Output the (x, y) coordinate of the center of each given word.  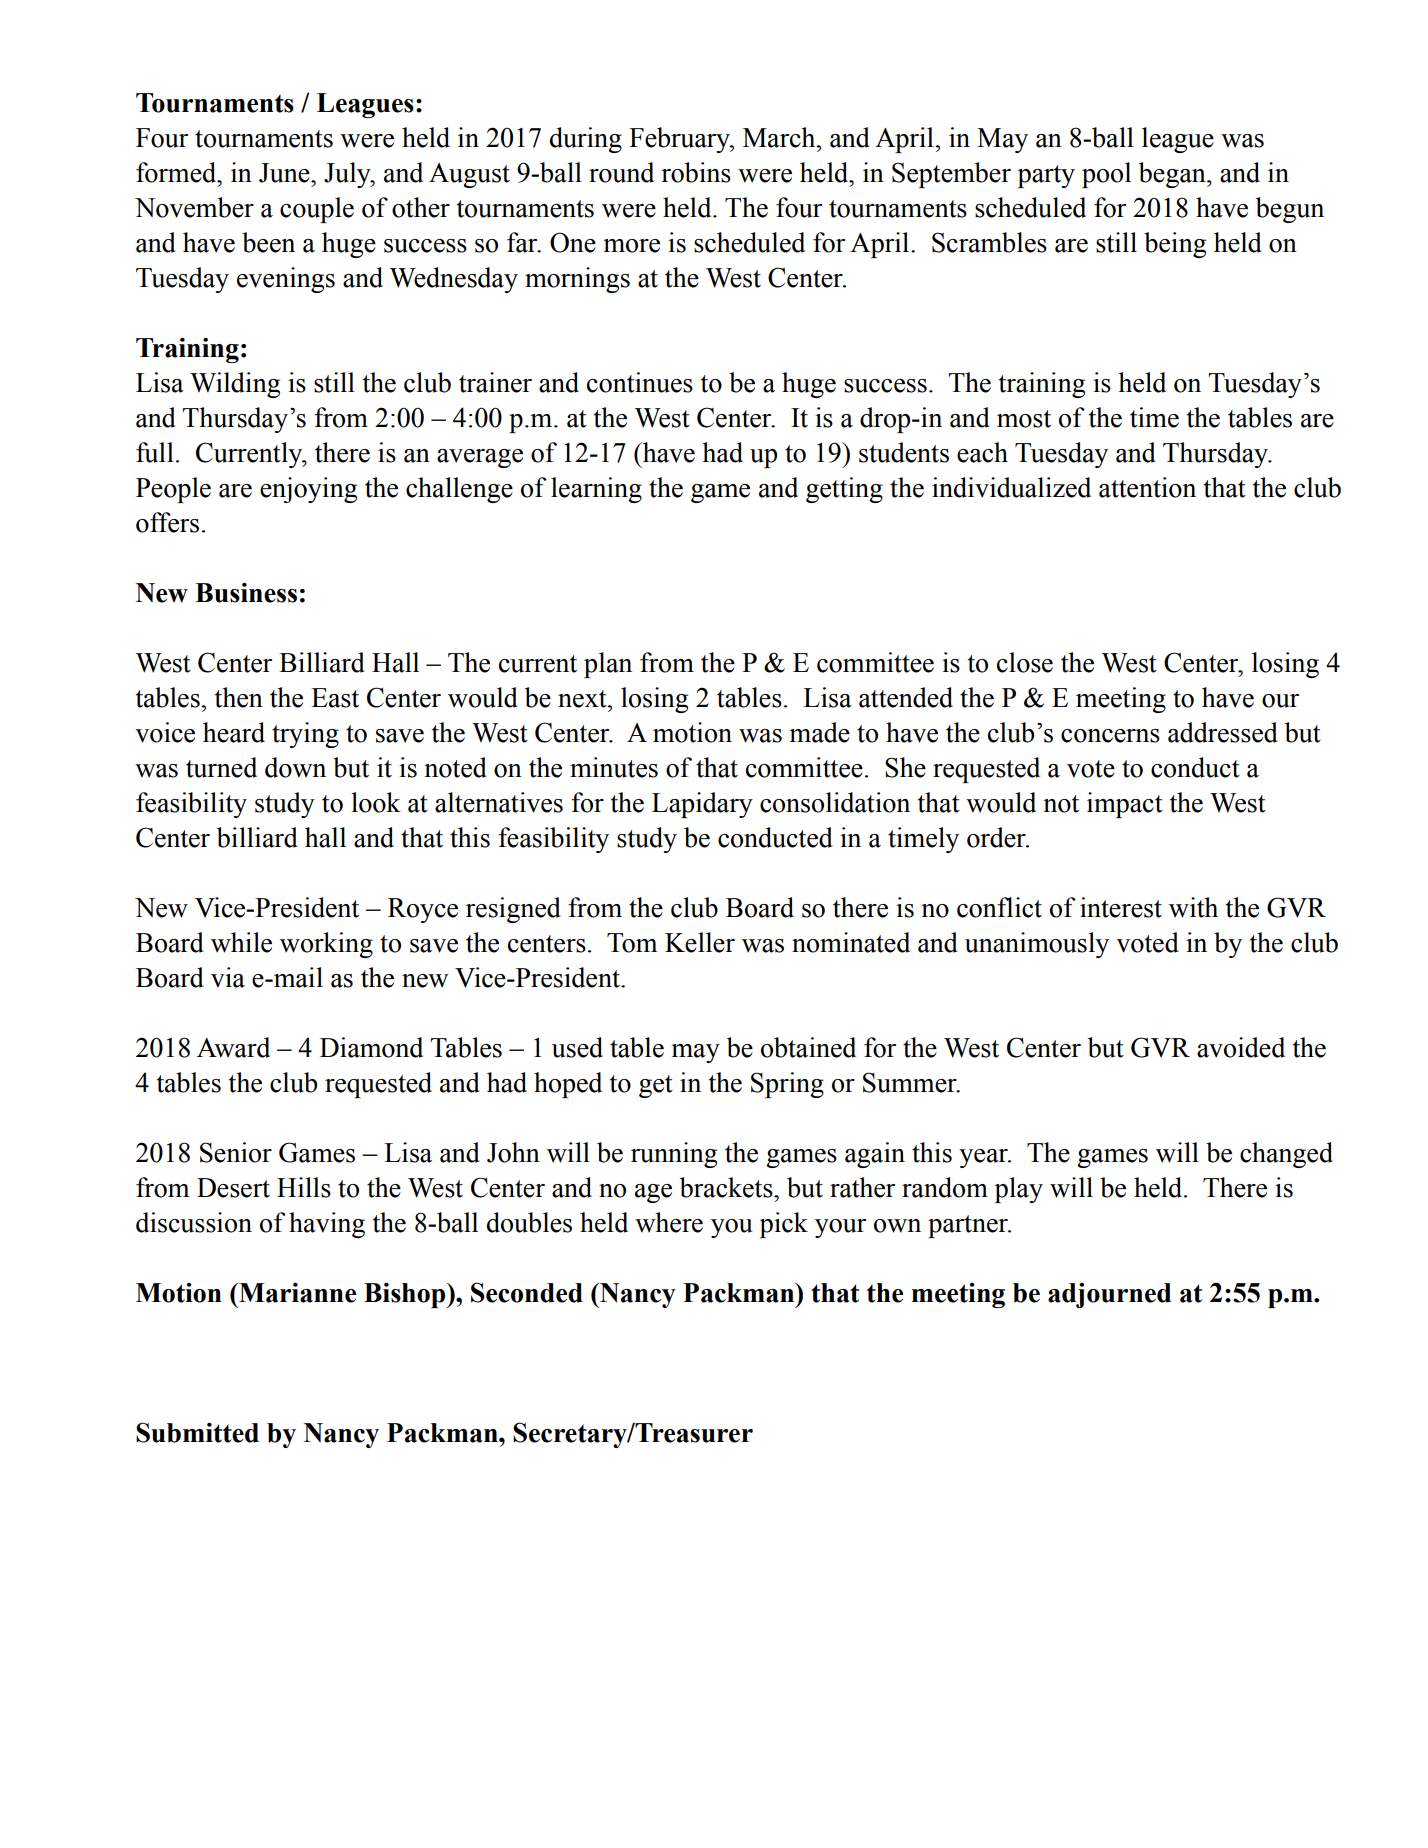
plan (608, 665)
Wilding (235, 385)
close (1025, 662)
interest (1121, 907)
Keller (700, 942)
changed (1286, 1155)
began (1173, 175)
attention (1147, 487)
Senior (236, 1152)
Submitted (197, 1432)
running (674, 1155)
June (285, 173)
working (326, 945)
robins (696, 172)
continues (640, 382)
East (335, 698)
